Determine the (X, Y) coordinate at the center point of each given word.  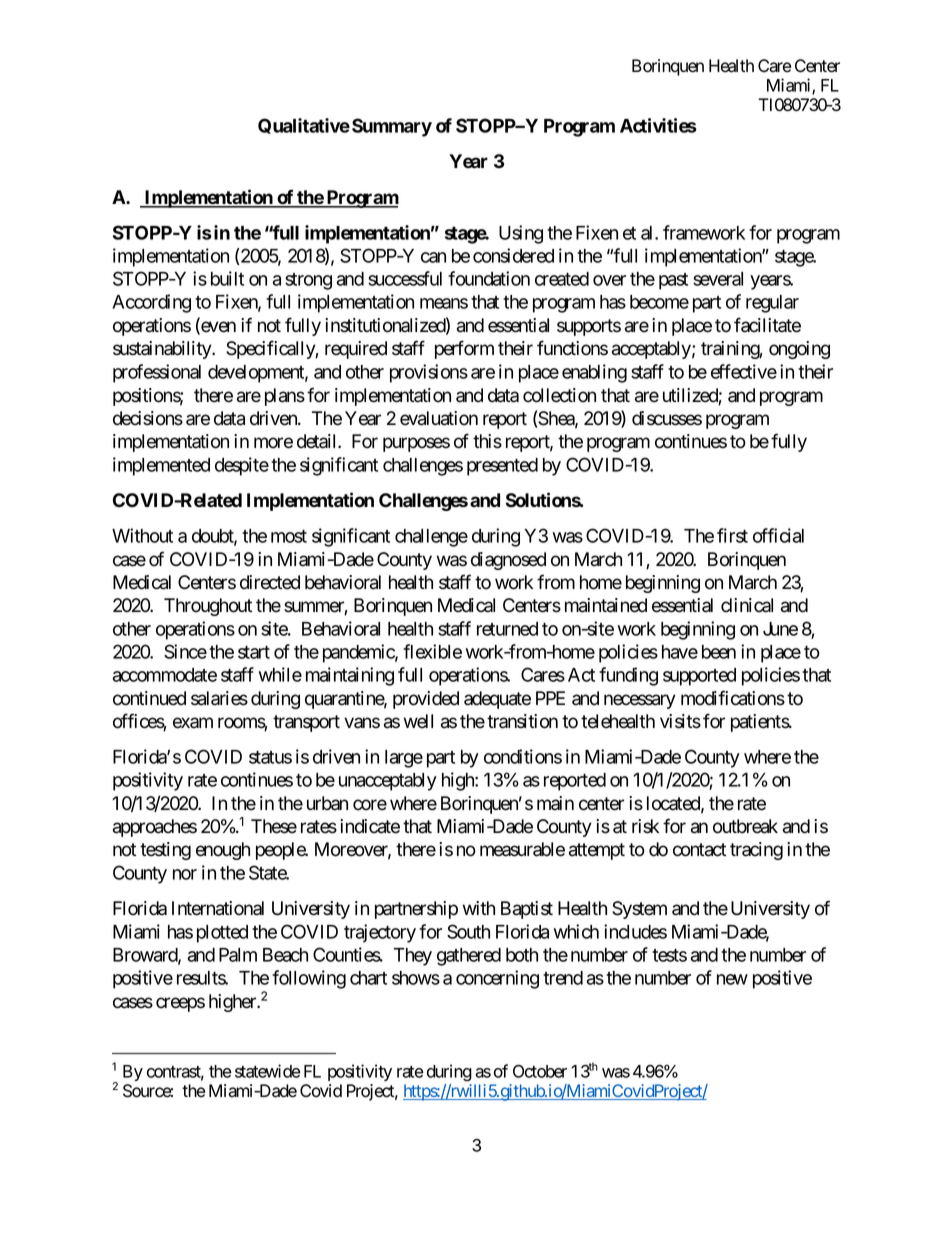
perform (464, 349)
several (718, 279)
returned (507, 629)
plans (285, 397)
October (540, 1071)
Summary (392, 127)
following (309, 979)
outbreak (745, 826)
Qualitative (304, 126)
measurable (522, 849)
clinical (747, 605)
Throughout (208, 607)
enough (223, 851)
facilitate (767, 325)
